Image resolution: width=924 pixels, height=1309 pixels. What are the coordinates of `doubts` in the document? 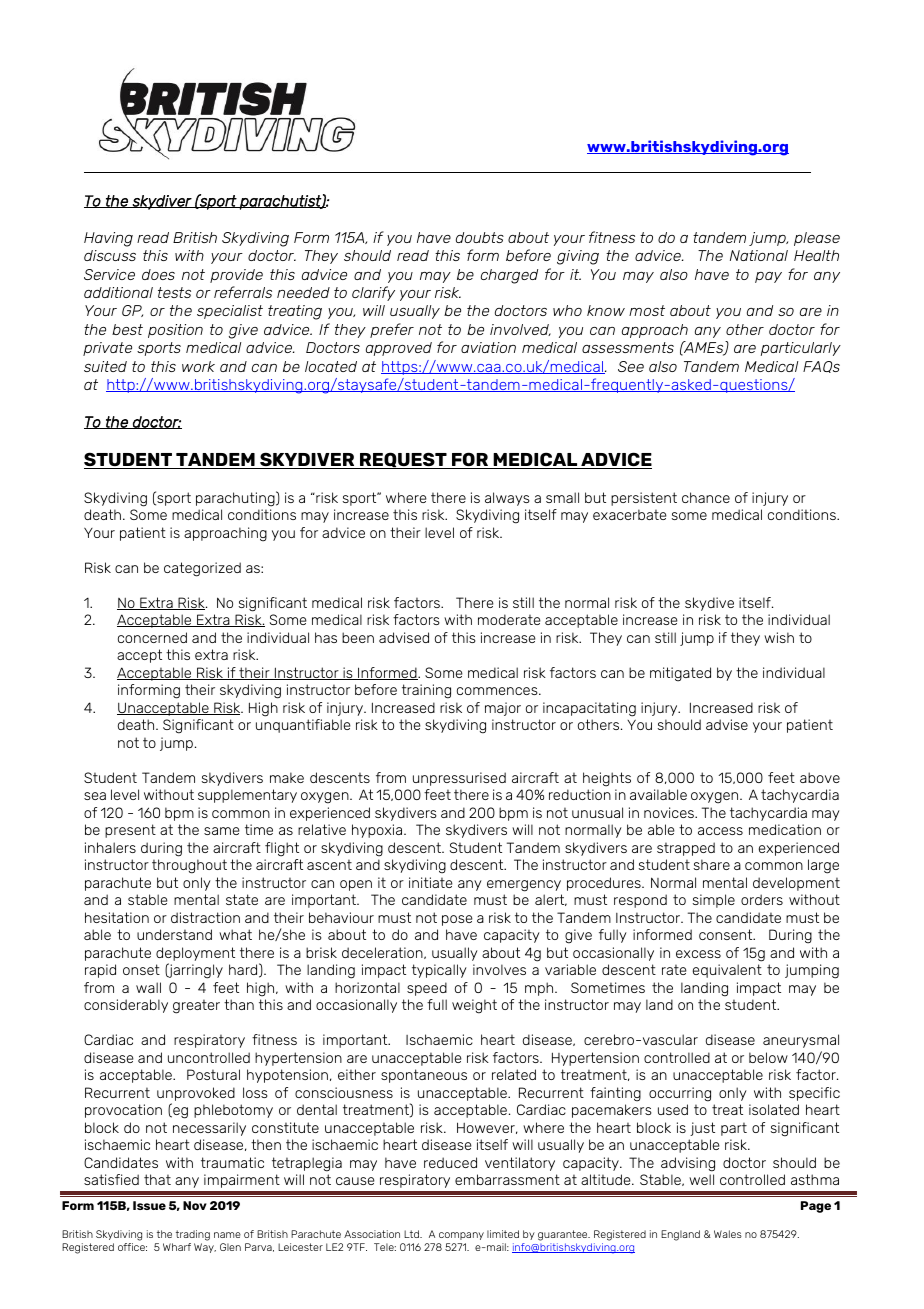 It's located at (480, 237).
